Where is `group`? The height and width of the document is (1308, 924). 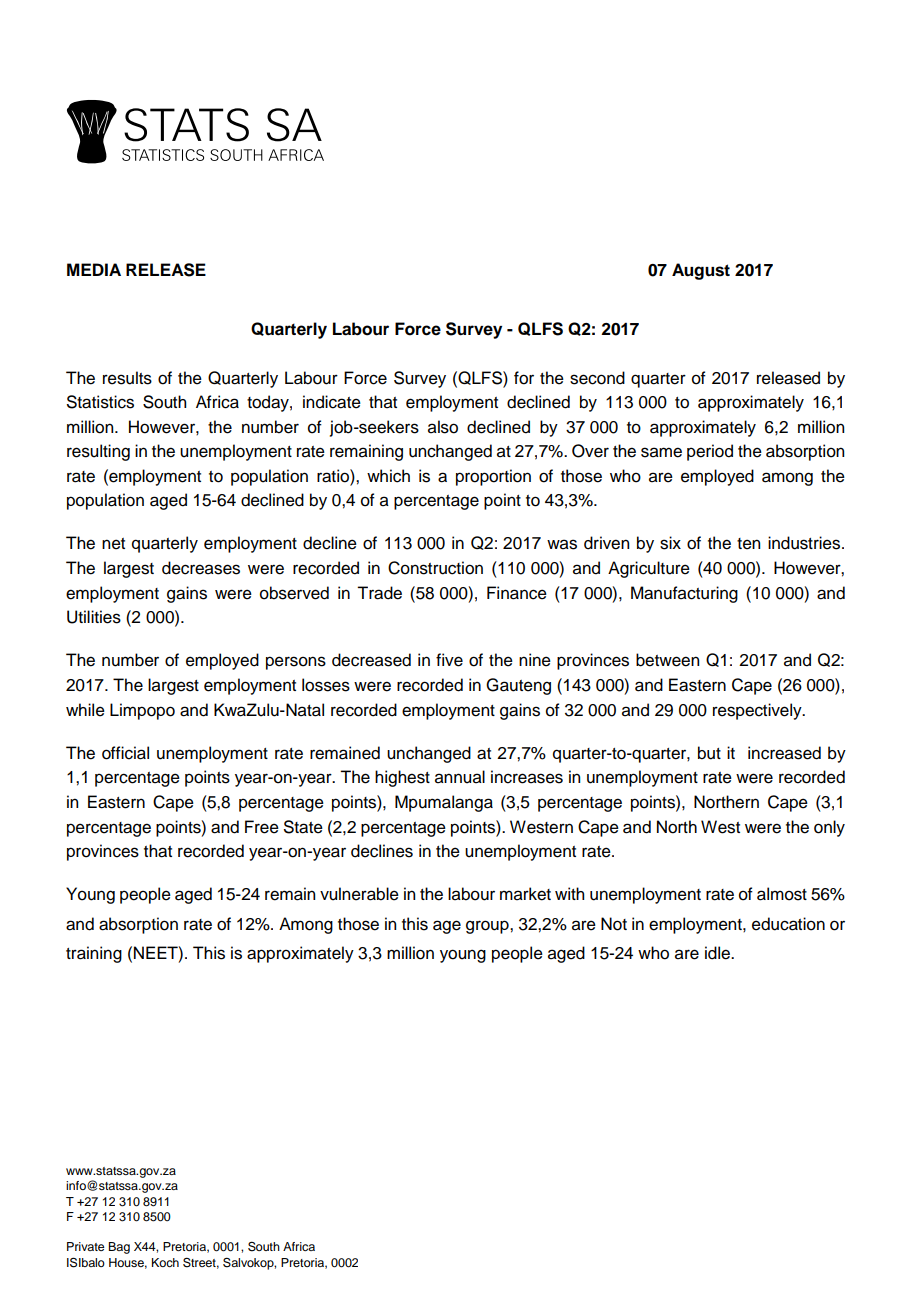 group is located at coordinates (488, 927).
